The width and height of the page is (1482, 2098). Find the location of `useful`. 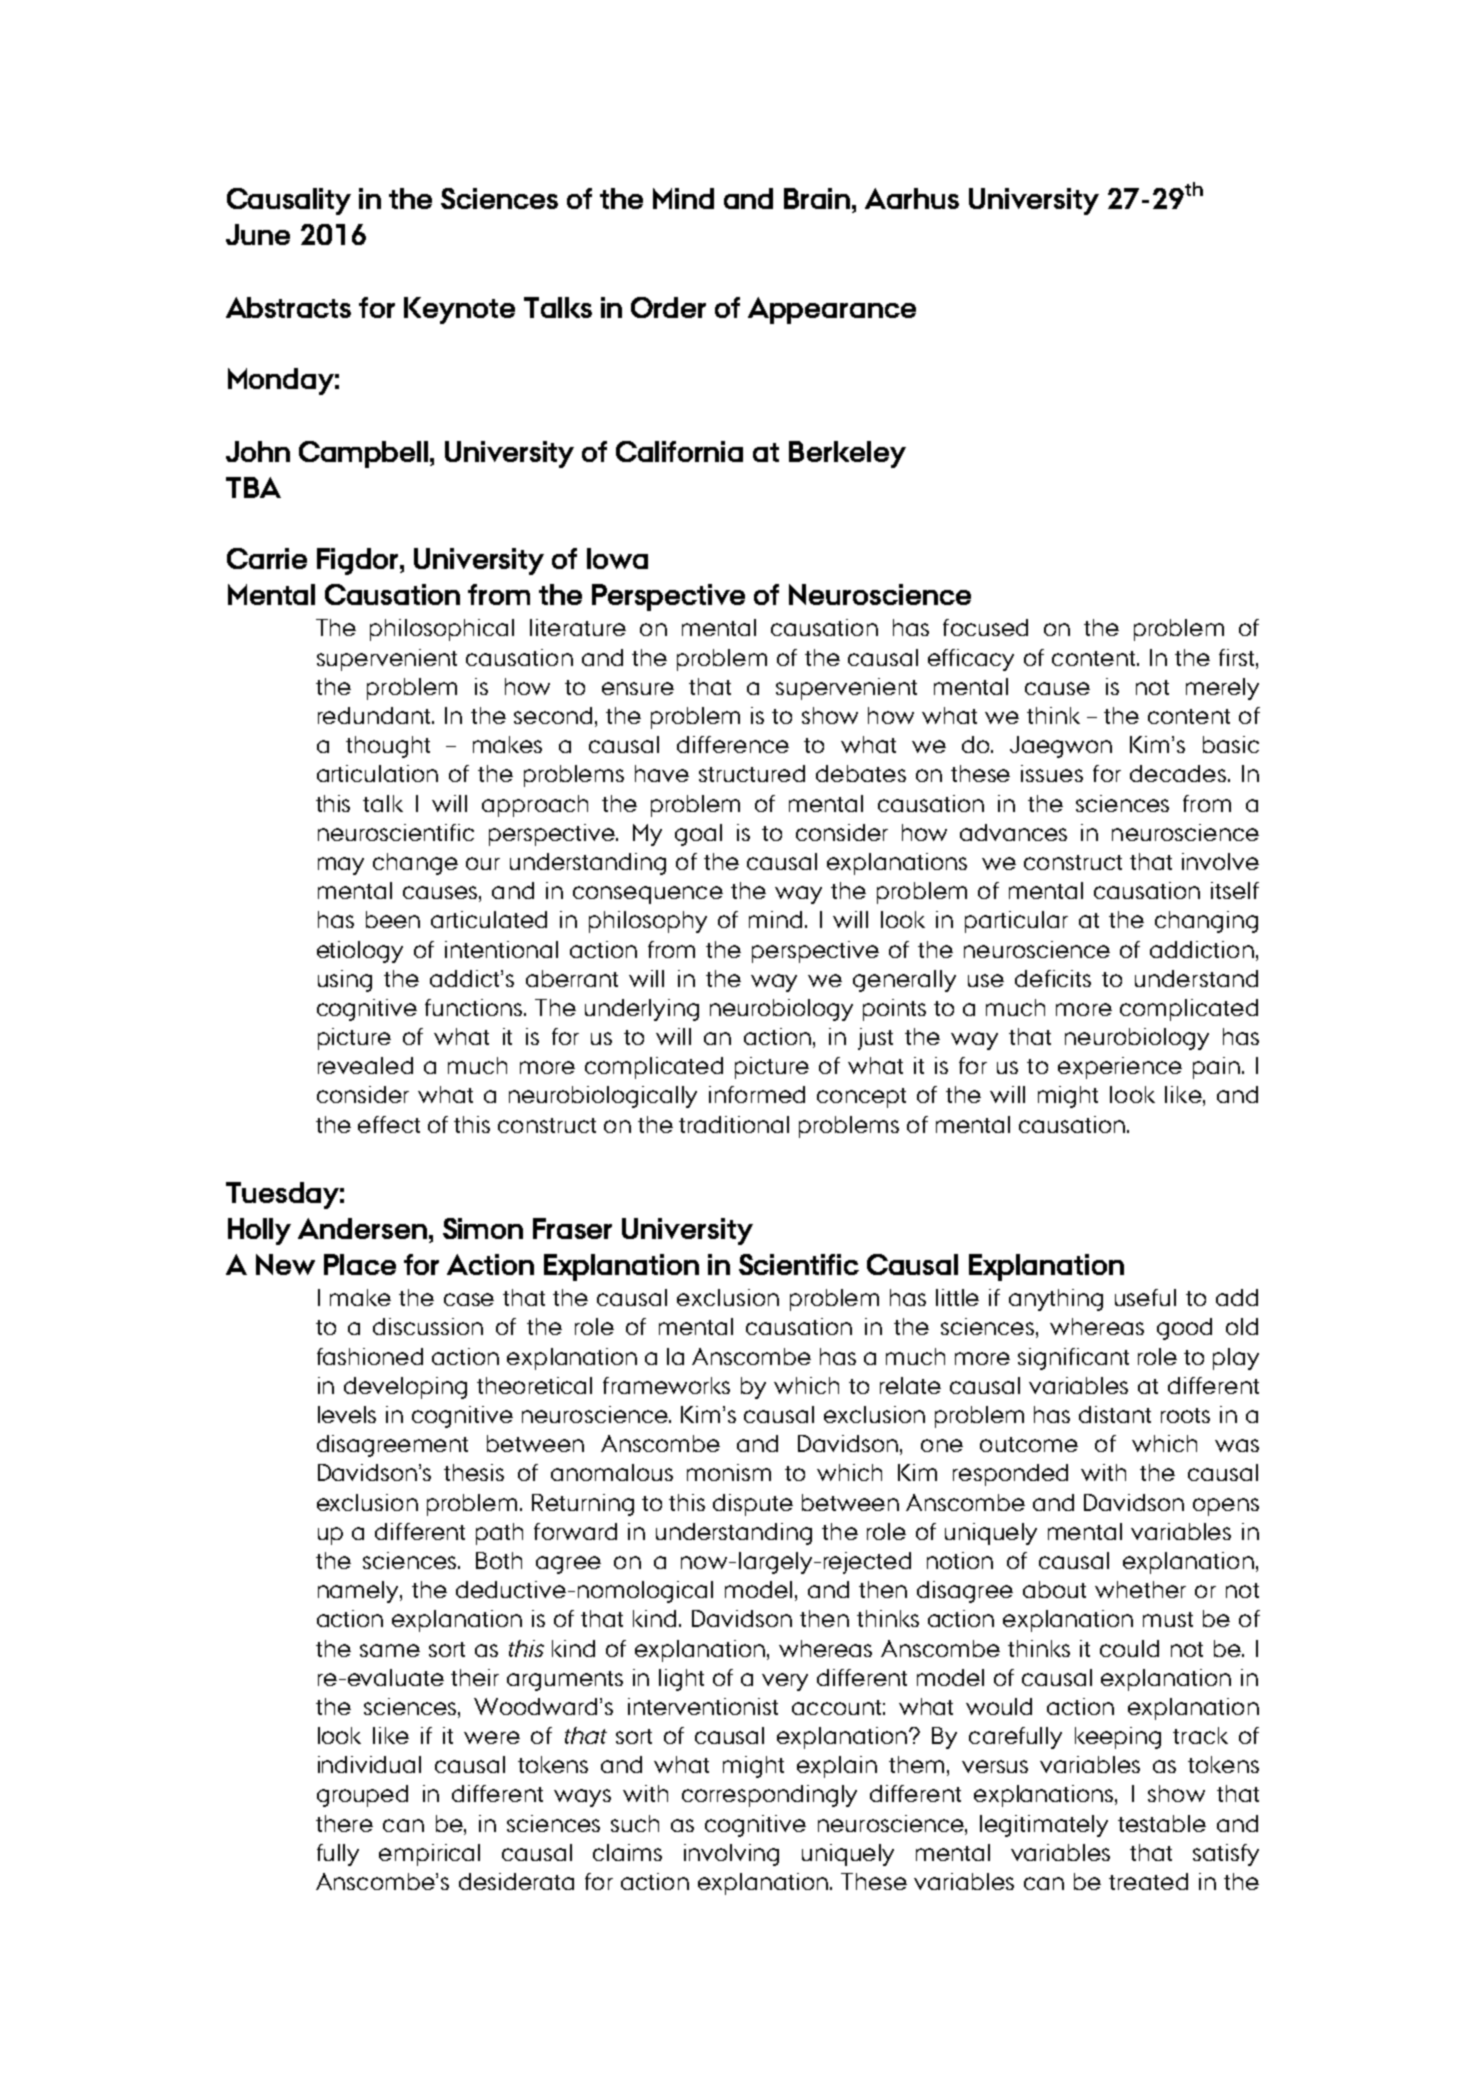

useful is located at coordinates (1145, 1297).
